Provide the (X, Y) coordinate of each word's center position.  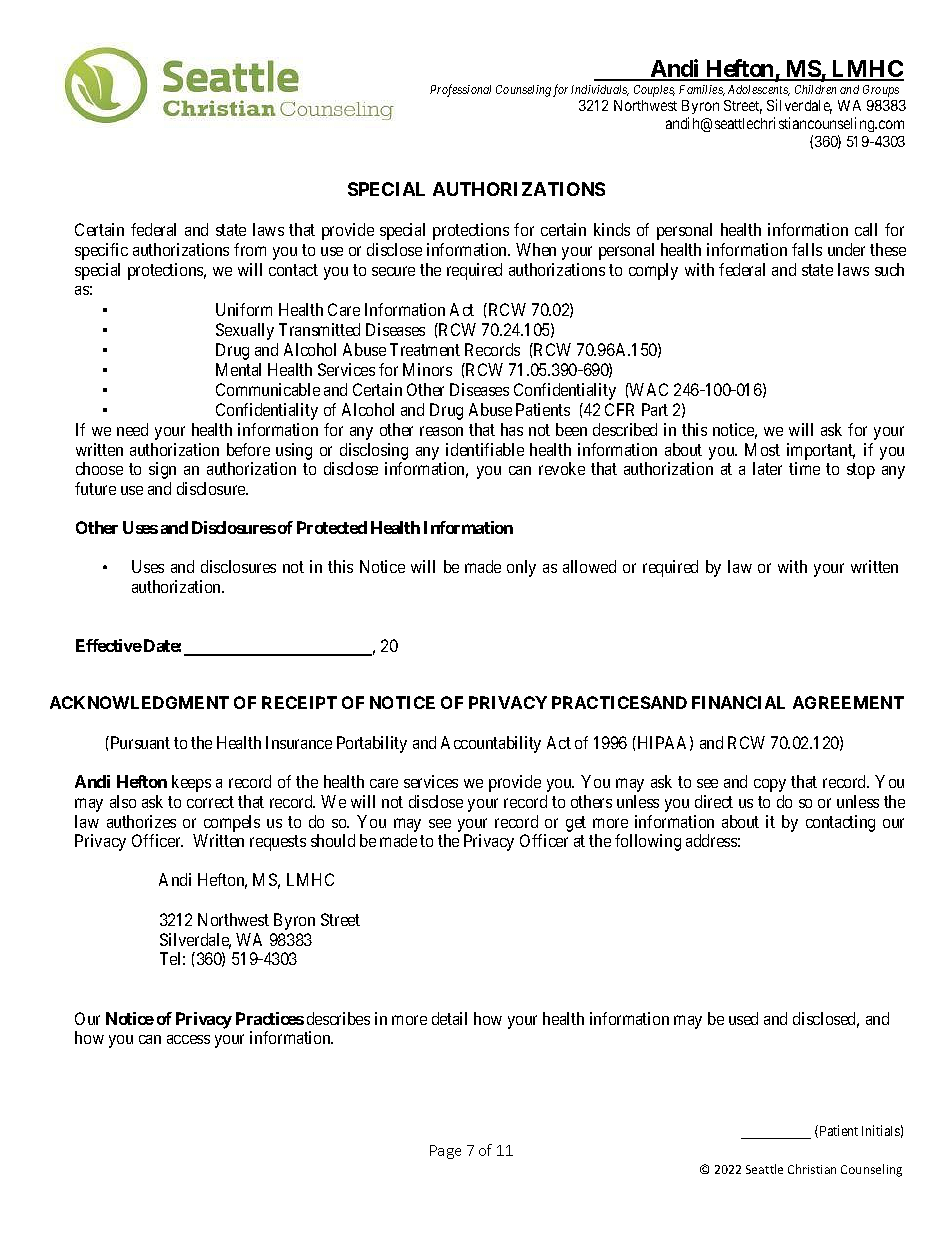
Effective (109, 645)
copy (770, 785)
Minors (427, 369)
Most (762, 449)
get (576, 824)
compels (232, 823)
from (250, 249)
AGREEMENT (848, 702)
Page (445, 1152)
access (188, 1039)
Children (815, 89)
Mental (238, 369)
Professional (460, 90)
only (521, 568)
